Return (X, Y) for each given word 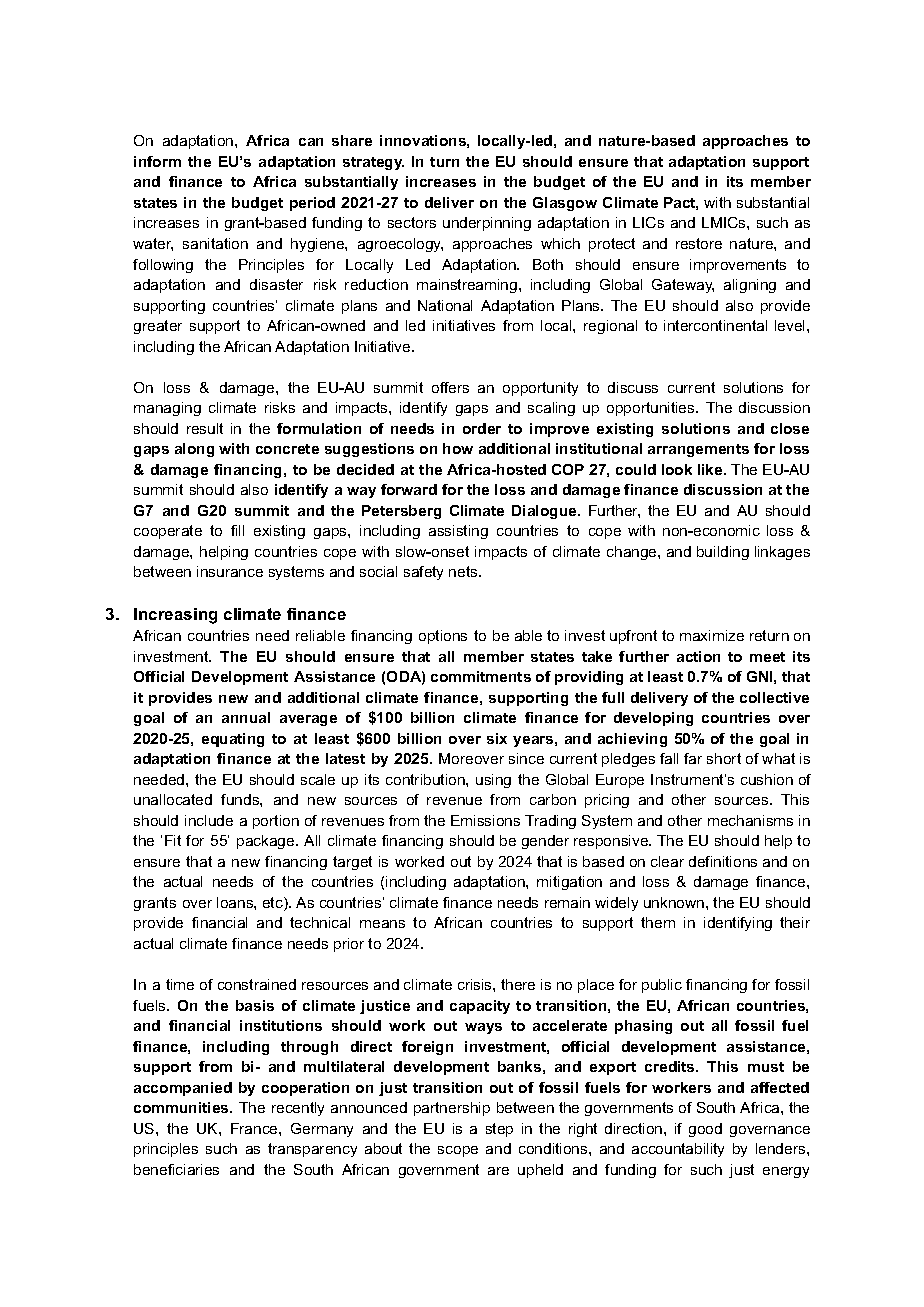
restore (699, 243)
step (499, 1130)
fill (237, 530)
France (255, 1128)
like (711, 469)
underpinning (487, 224)
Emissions (485, 820)
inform (157, 161)
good (705, 1130)
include (209, 820)
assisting (458, 532)
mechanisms (750, 820)
